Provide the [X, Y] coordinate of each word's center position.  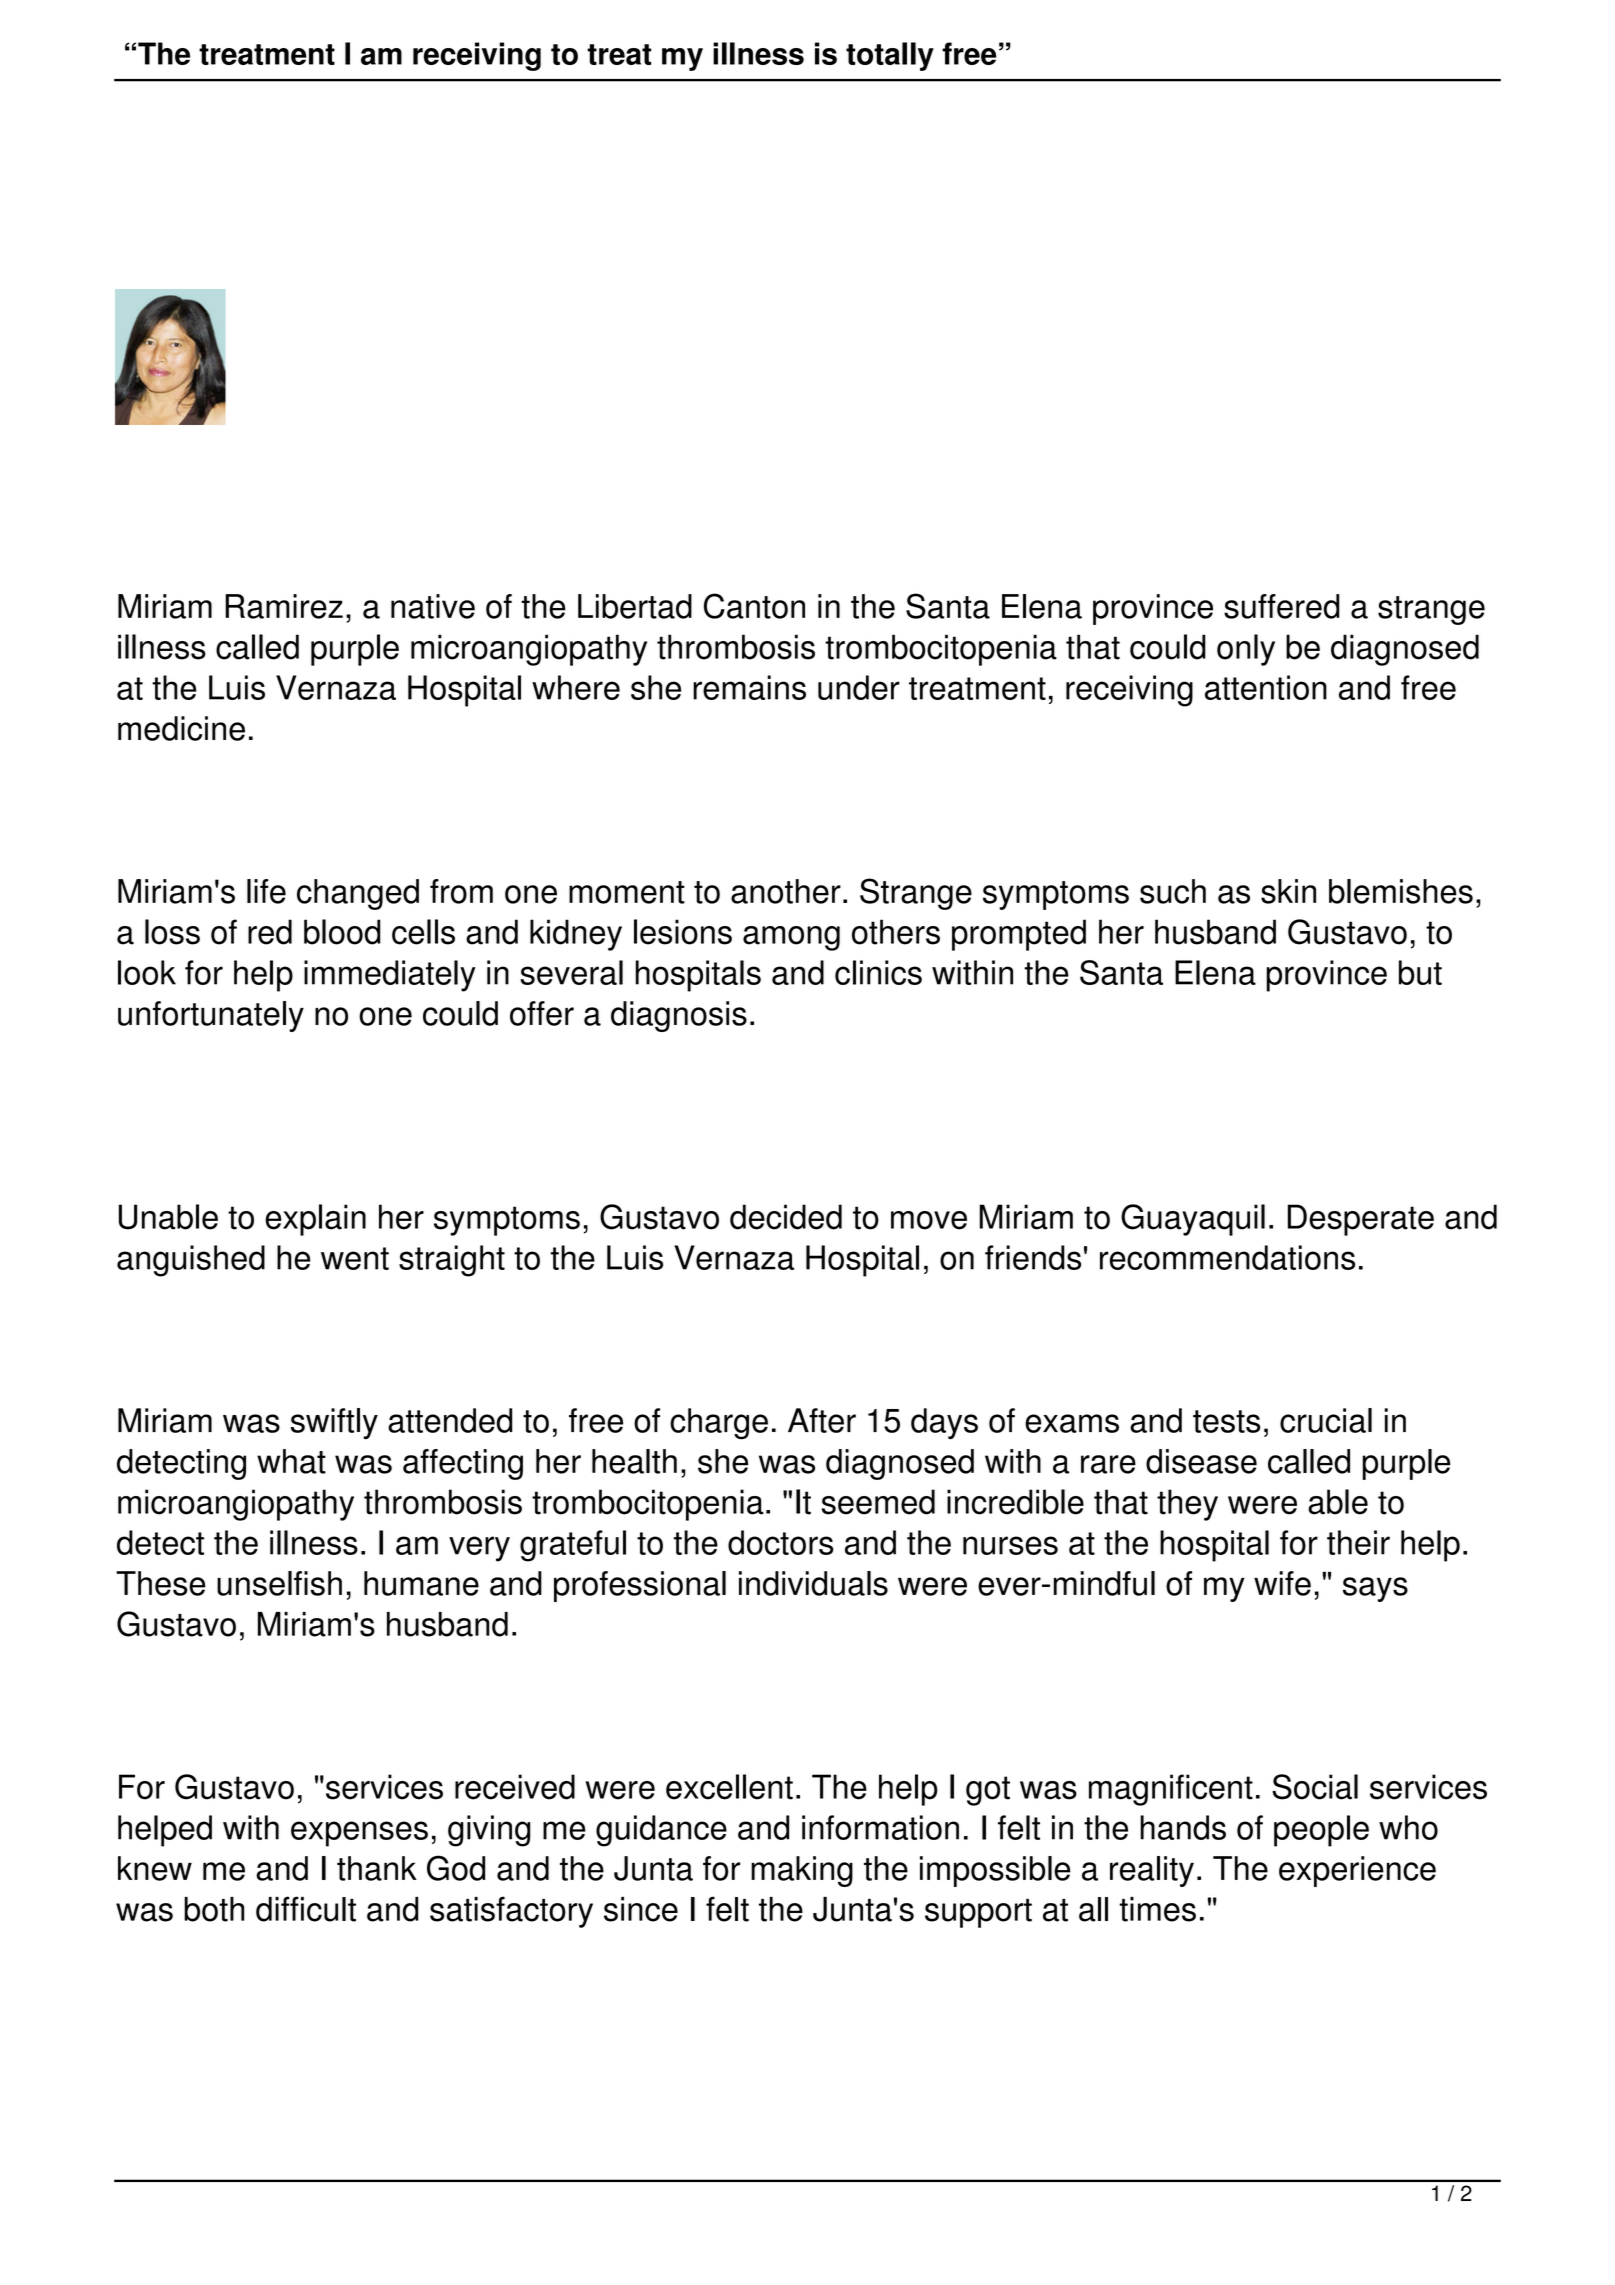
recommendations [1227, 1257]
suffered [1282, 606]
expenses [359, 1834]
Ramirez [284, 606]
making [802, 1871]
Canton [754, 606]
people [1321, 1831]
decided [786, 1217]
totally [890, 56]
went [355, 1258]
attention [1266, 687]
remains [749, 687]
